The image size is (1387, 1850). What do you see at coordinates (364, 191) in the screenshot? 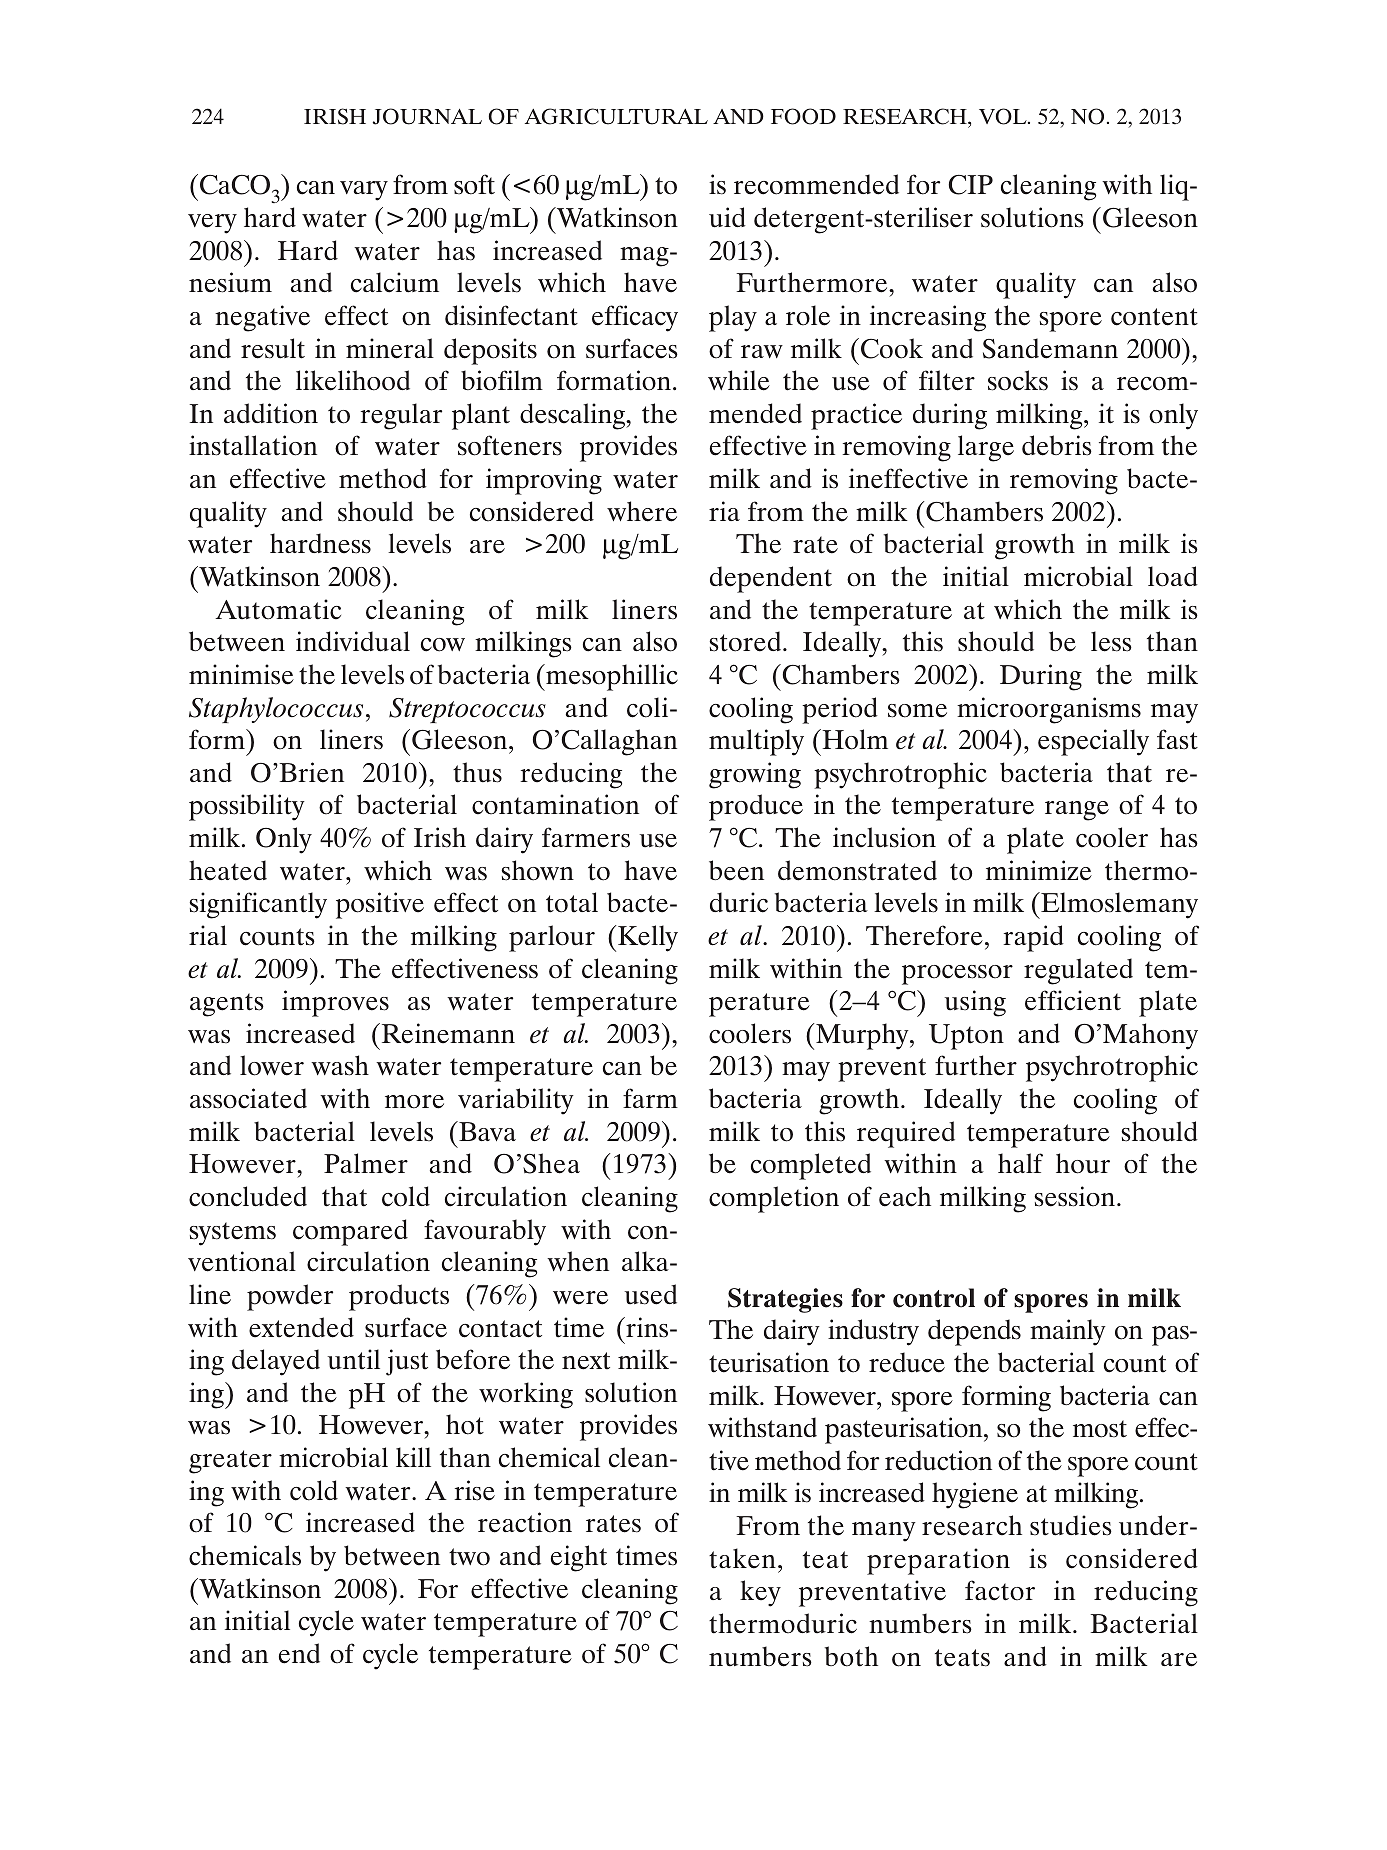
I see `vary` at bounding box center [364, 191].
